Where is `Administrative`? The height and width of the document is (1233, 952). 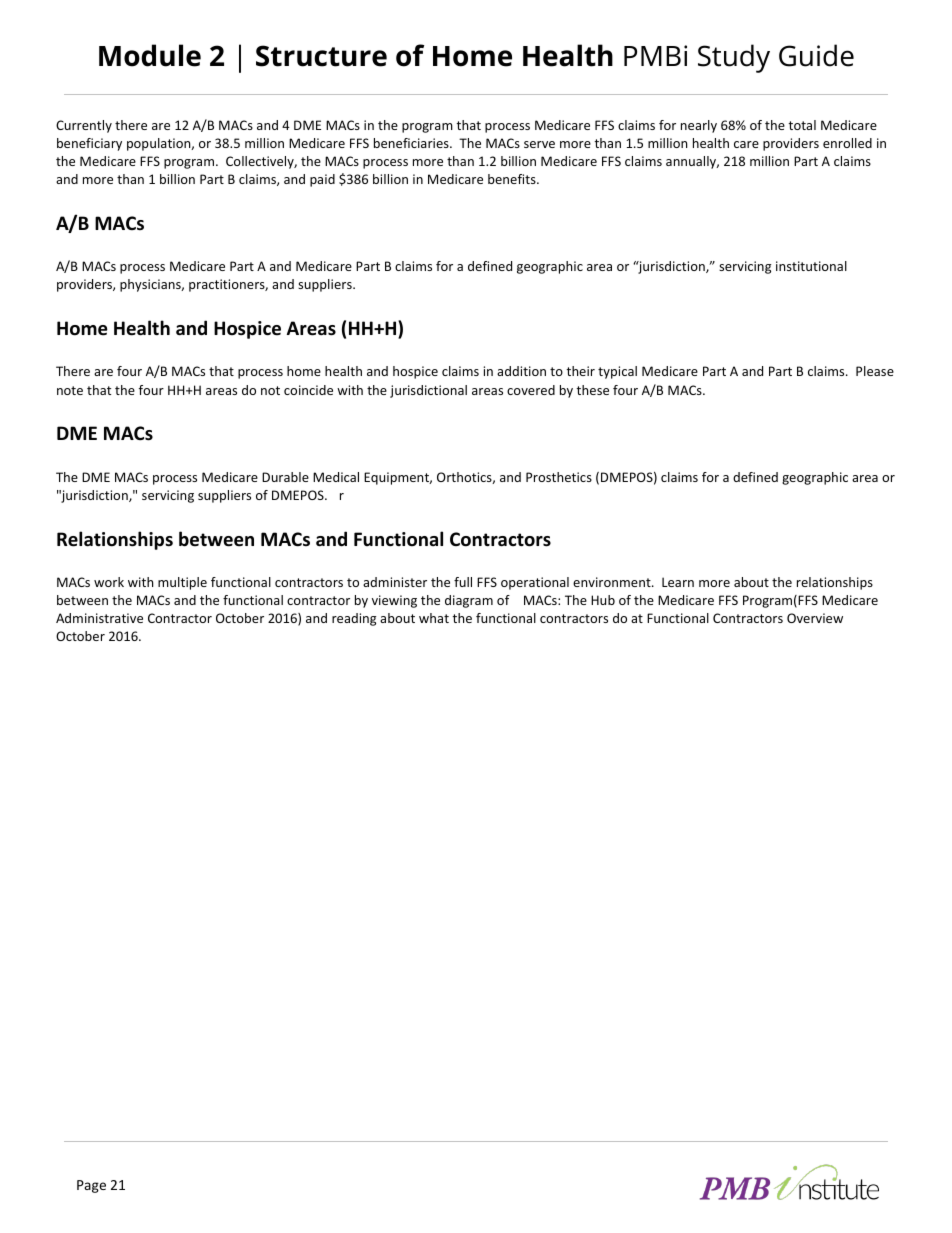 Administrative is located at coordinates (99, 618).
